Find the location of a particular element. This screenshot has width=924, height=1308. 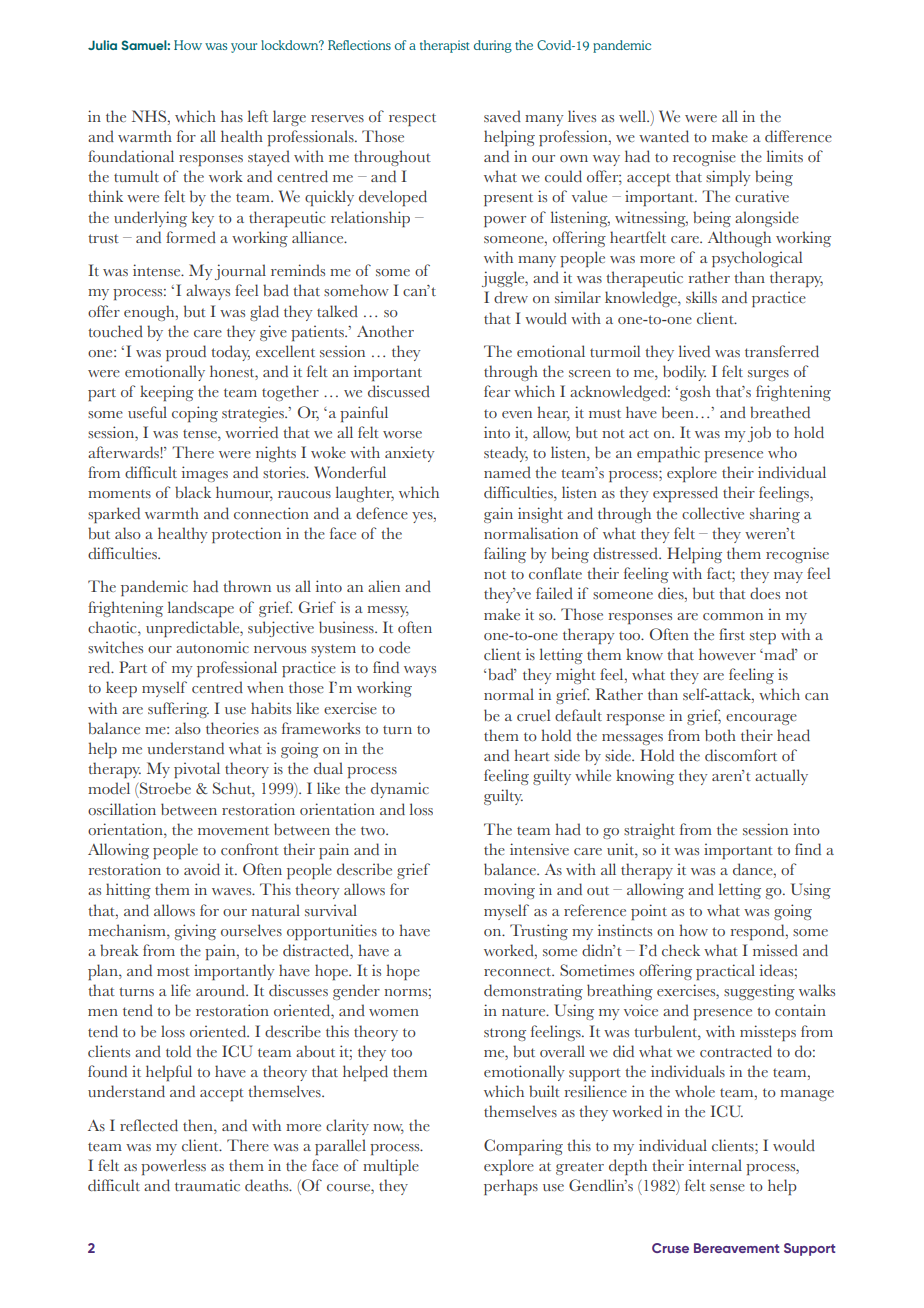

traumatic is located at coordinates (207, 1185).
